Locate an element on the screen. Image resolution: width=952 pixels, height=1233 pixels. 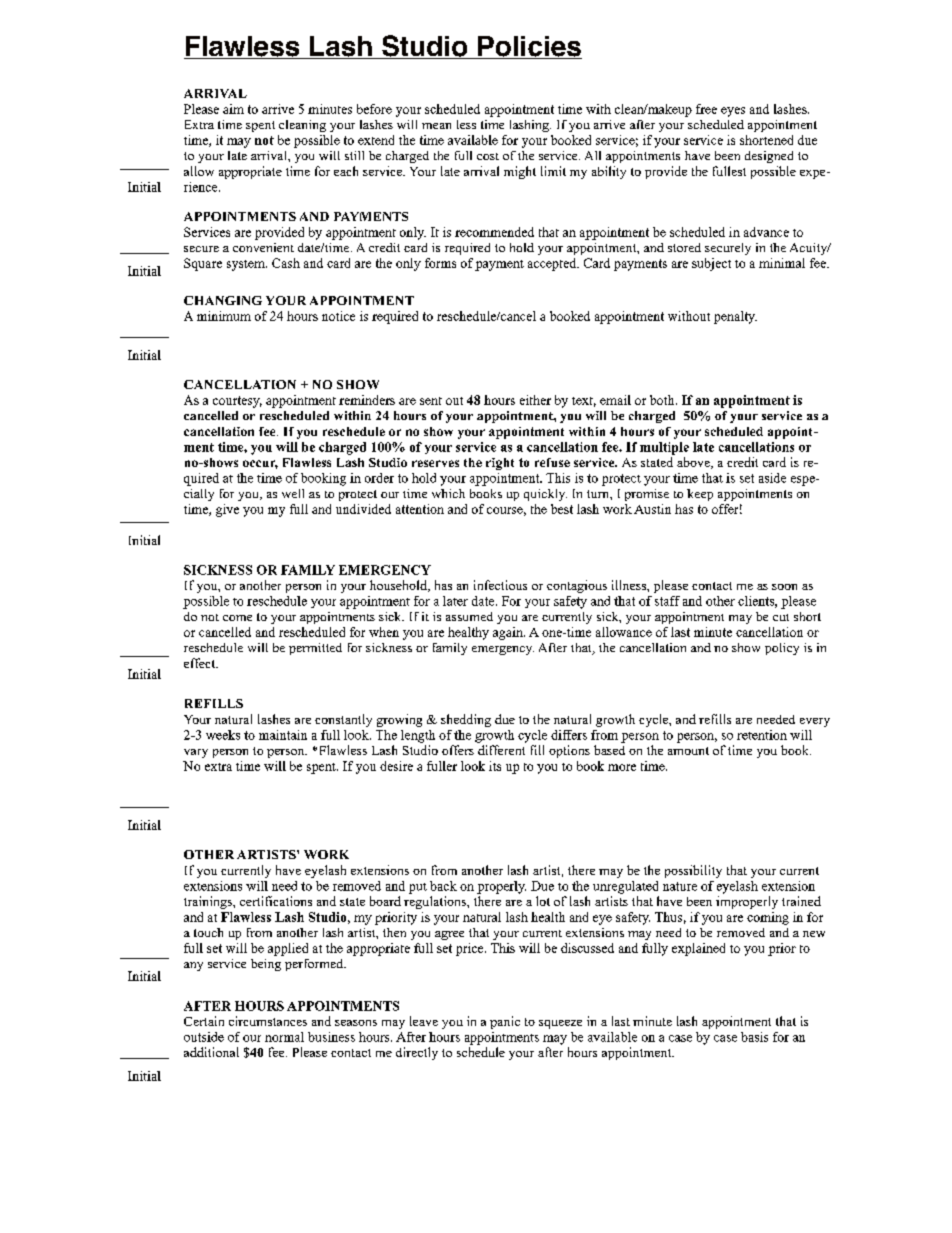
minimum is located at coordinates (224, 316).
